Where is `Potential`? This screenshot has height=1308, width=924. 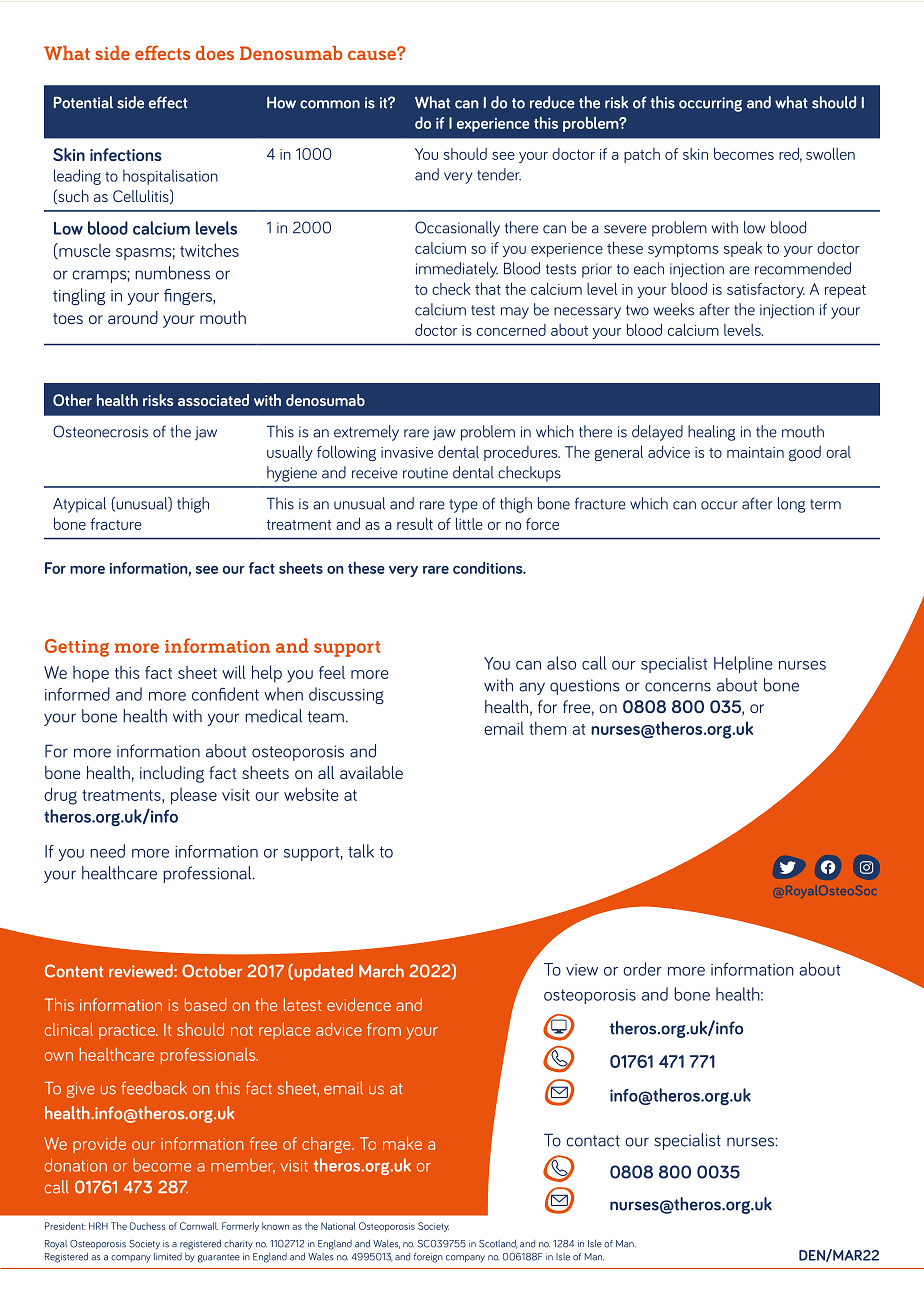 Potential is located at coordinates (83, 102).
